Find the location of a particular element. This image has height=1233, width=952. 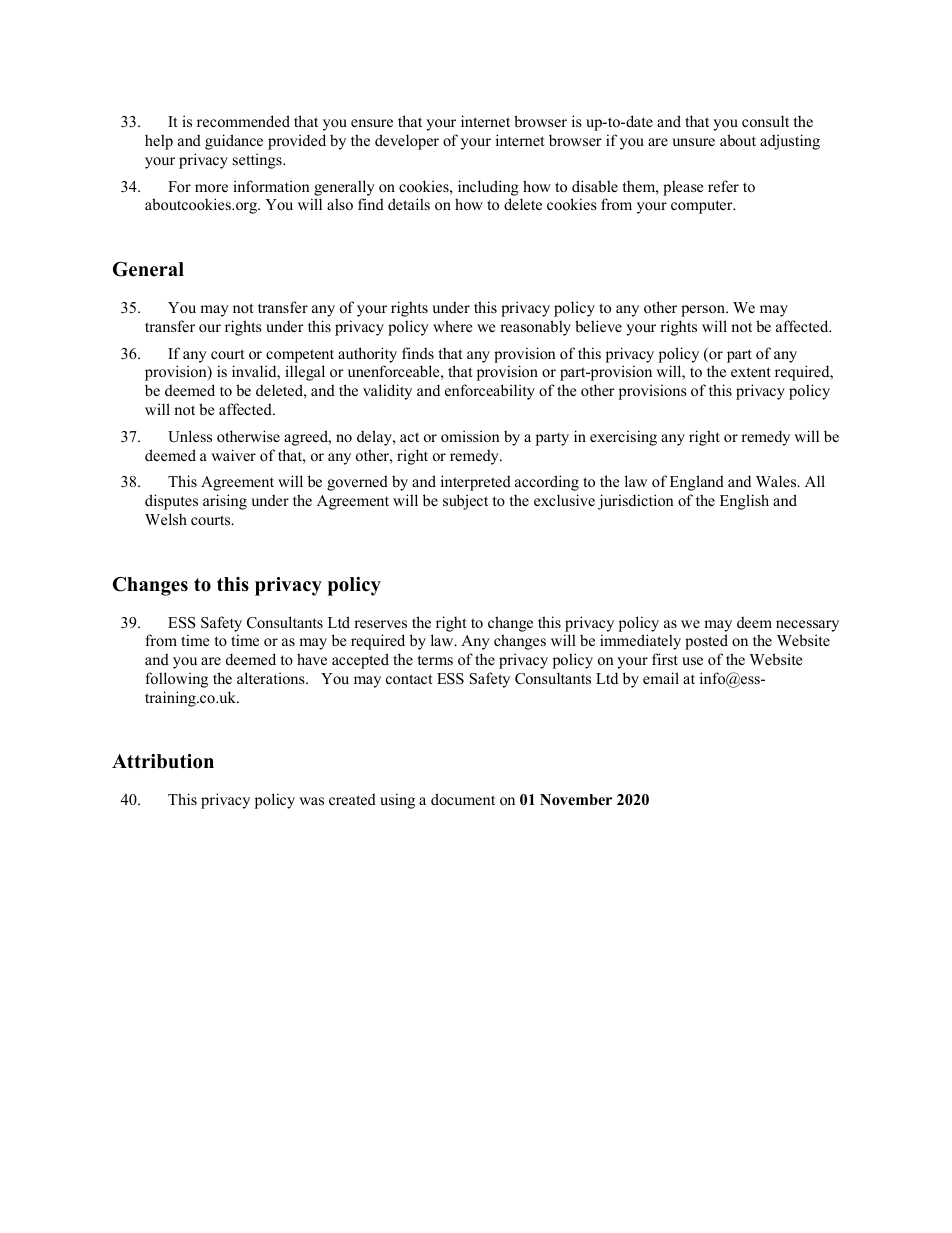

unsure is located at coordinates (693, 142).
